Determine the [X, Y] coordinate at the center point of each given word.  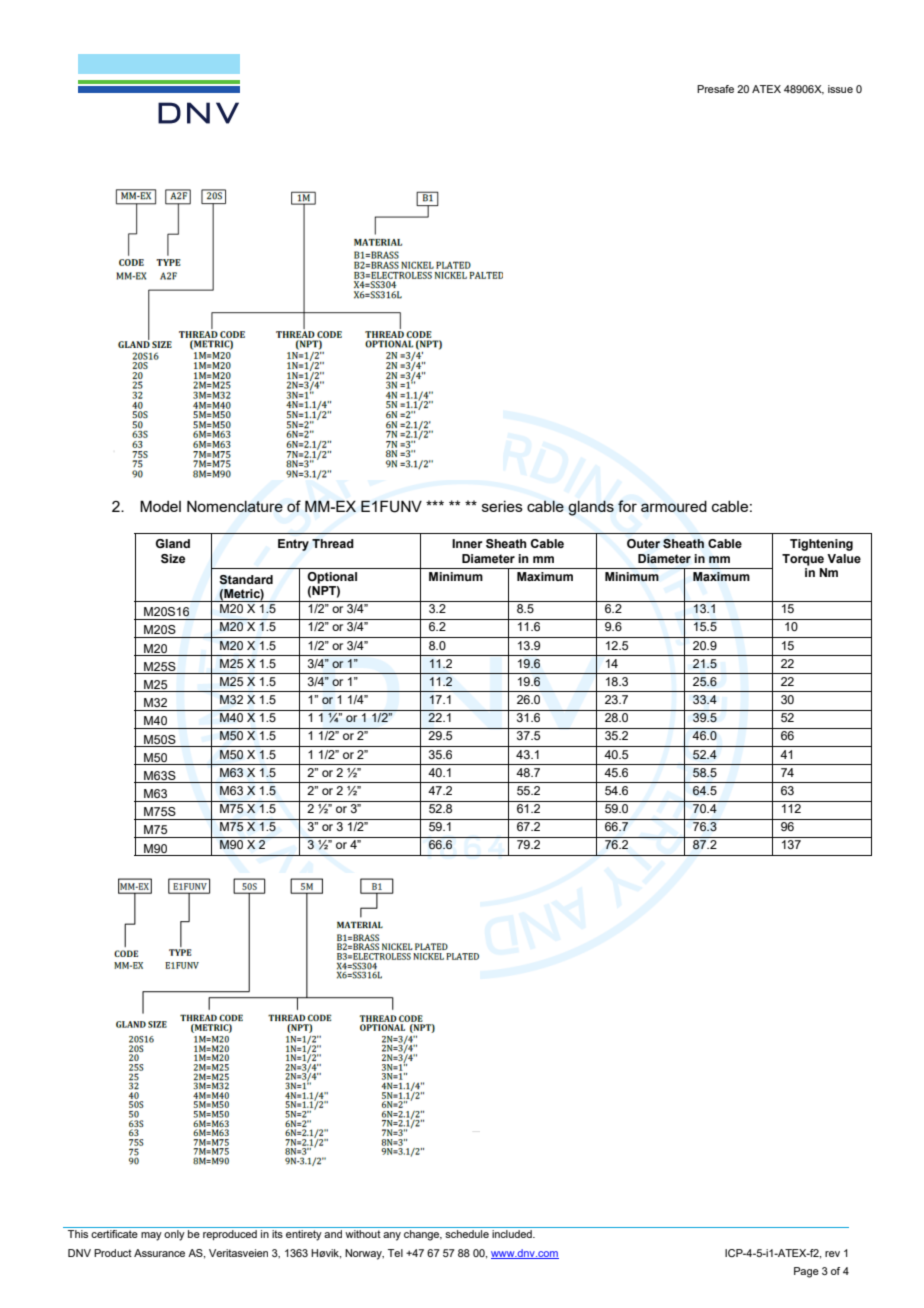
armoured [674, 506]
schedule [467, 1234]
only [174, 1235]
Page [806, 1272]
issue [840, 89]
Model [160, 506]
